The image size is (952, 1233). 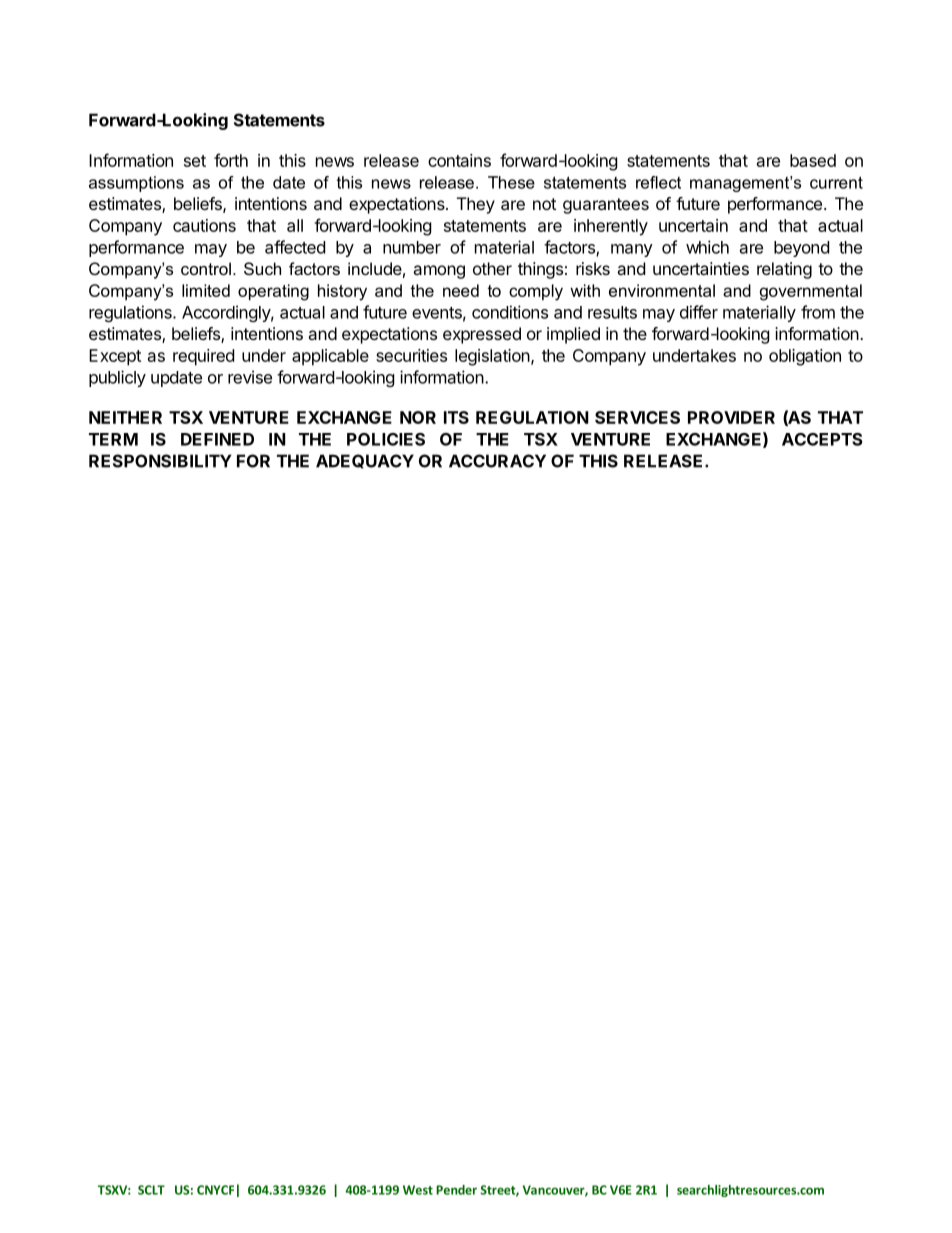 What do you see at coordinates (160, 461) in the screenshot?
I see `RESPONSIBILITY` at bounding box center [160, 461].
